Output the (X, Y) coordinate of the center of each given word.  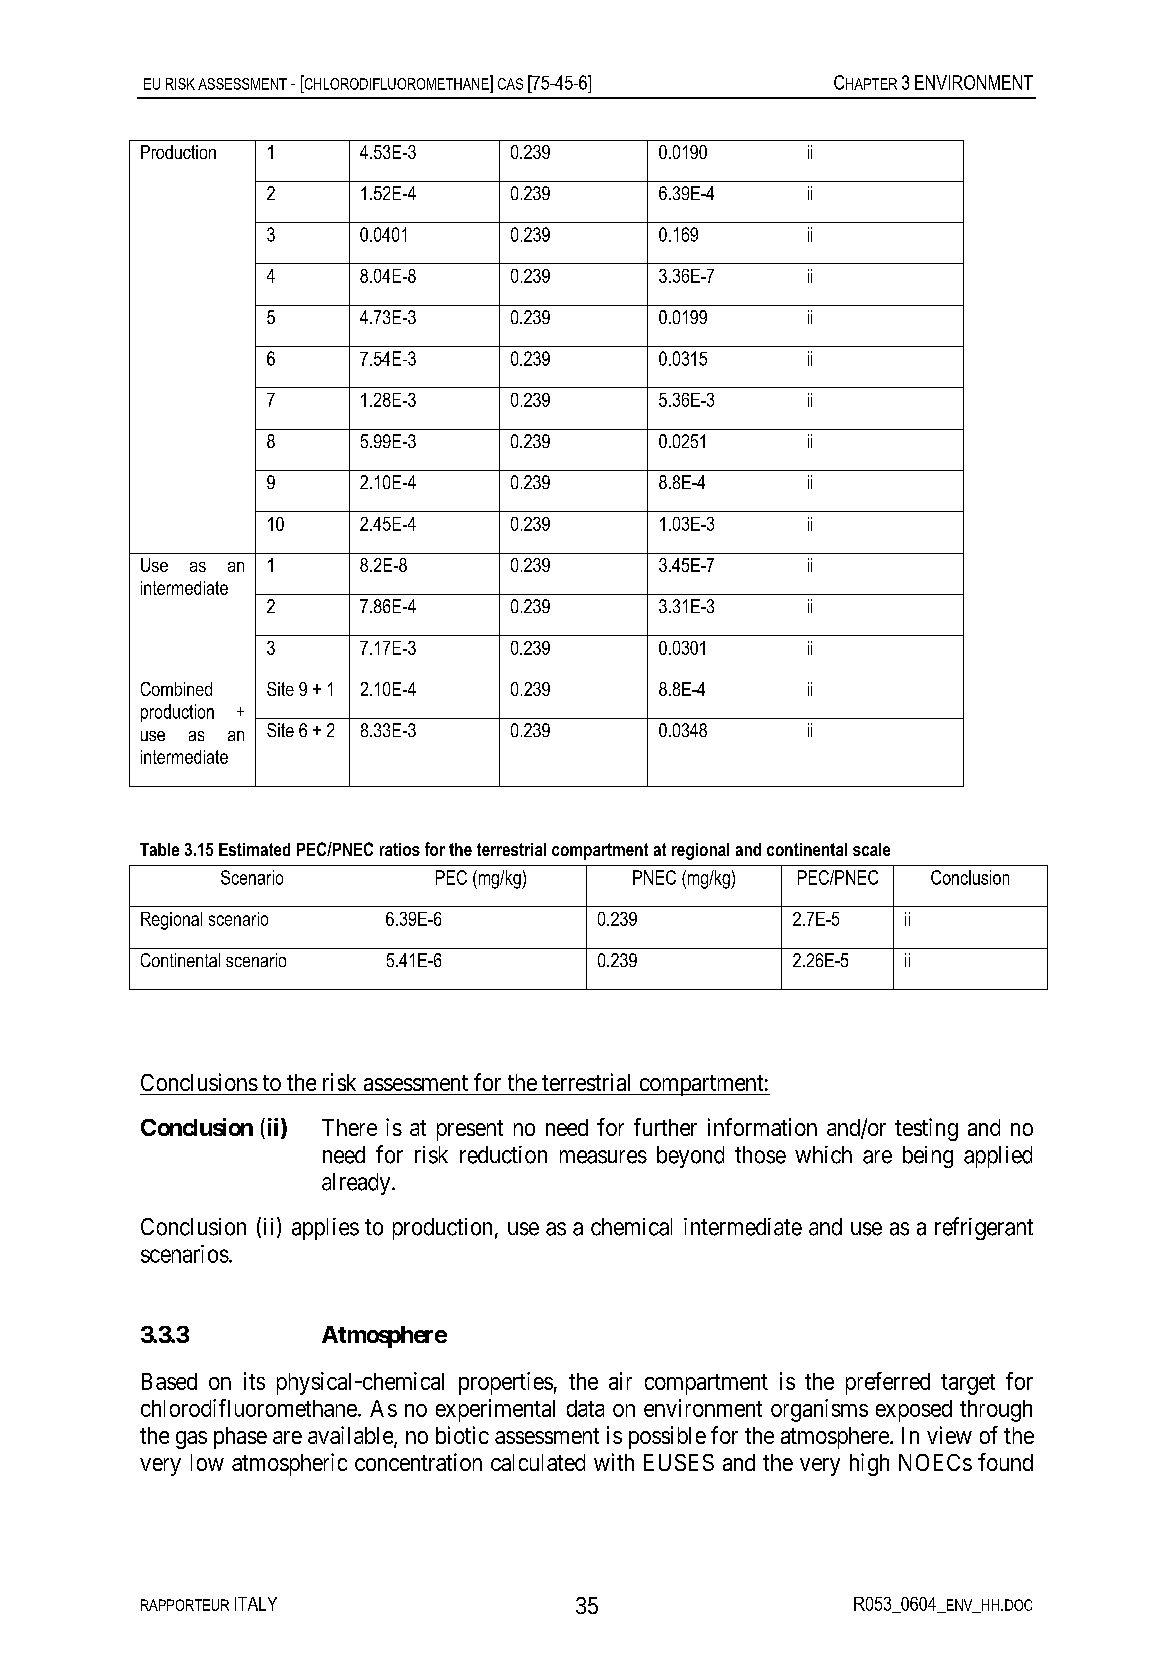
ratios (400, 849)
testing (926, 1129)
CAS (510, 84)
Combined (176, 689)
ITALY (256, 1604)
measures (603, 1157)
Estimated (254, 849)
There (349, 1127)
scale (871, 849)
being (928, 1157)
